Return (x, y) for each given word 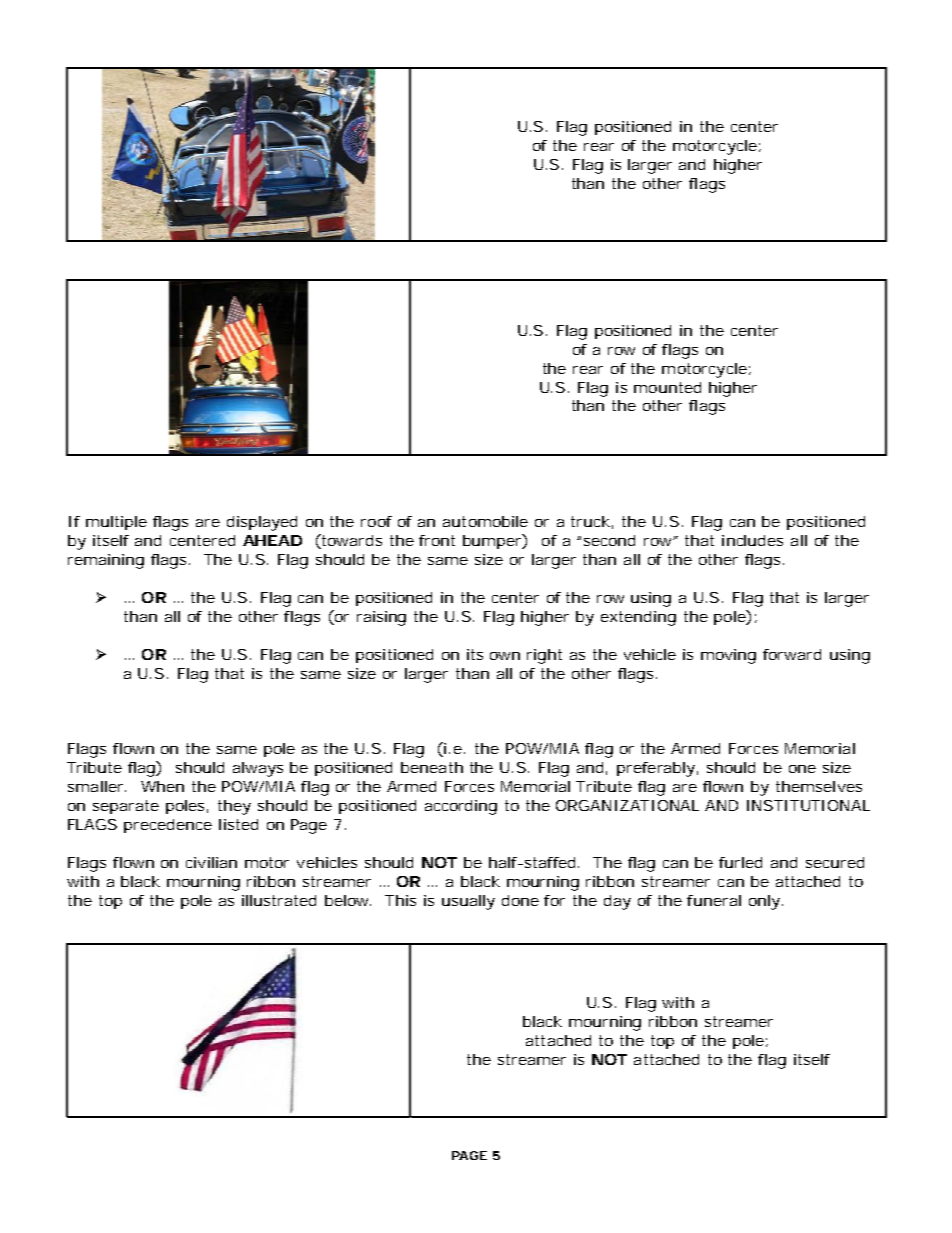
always (258, 769)
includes (752, 540)
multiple (116, 523)
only (766, 902)
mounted (667, 387)
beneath (432, 767)
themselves (819, 786)
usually (468, 902)
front (437, 540)
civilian (211, 862)
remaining (106, 561)
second (609, 540)
